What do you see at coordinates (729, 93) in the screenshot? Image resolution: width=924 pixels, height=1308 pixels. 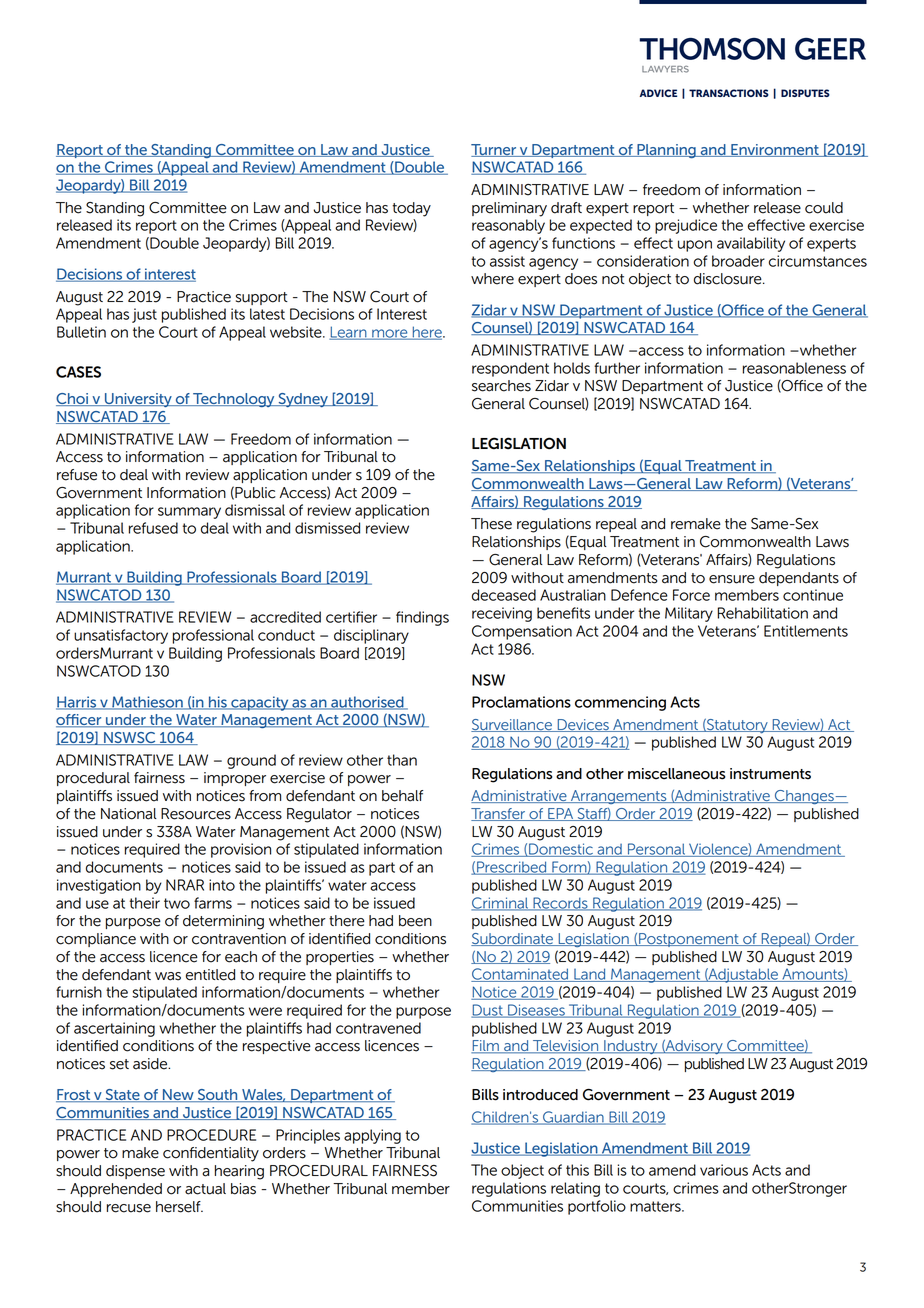 I see `TRANSACTIONS` at bounding box center [729, 93].
